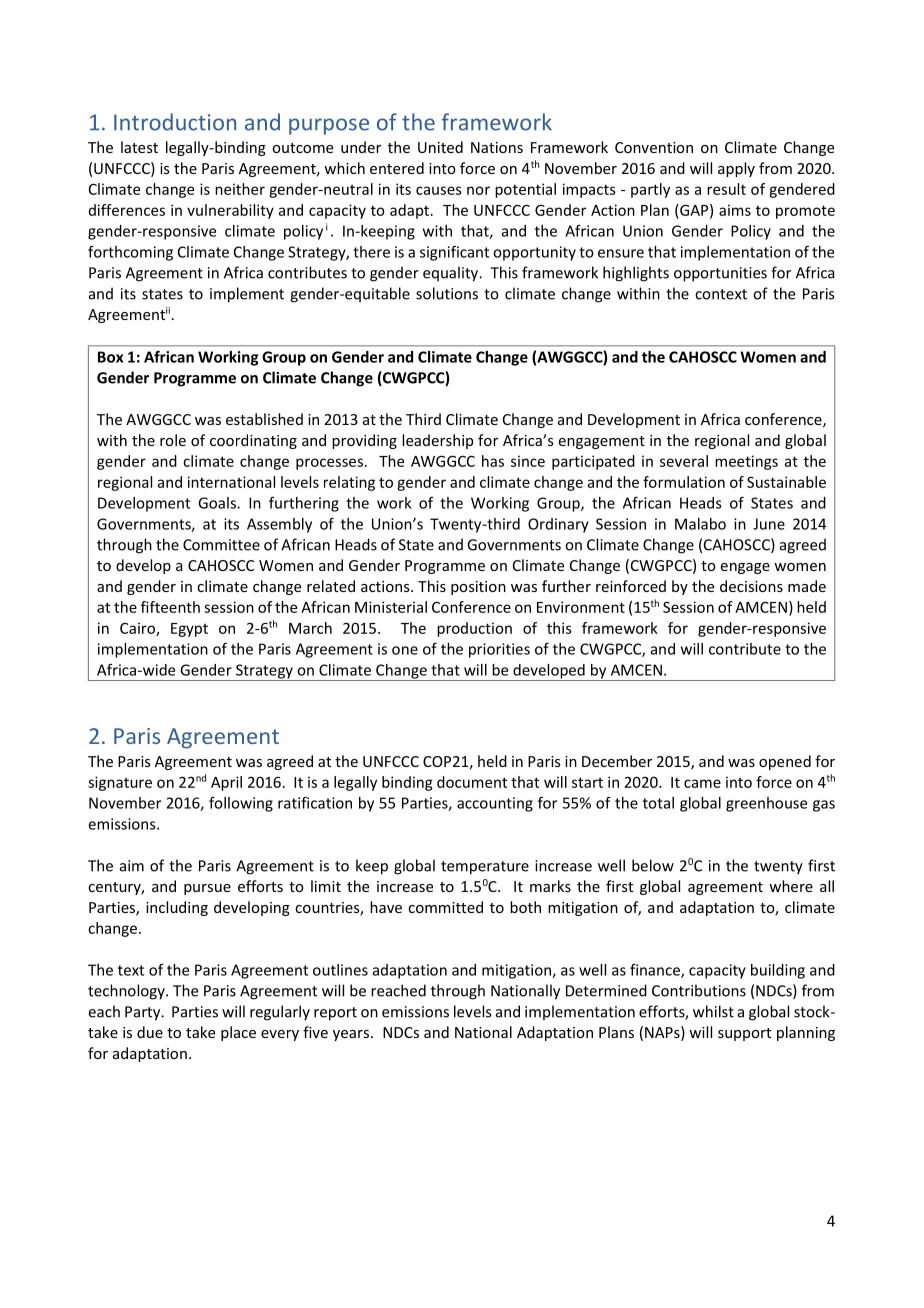 Image resolution: width=924 pixels, height=1308 pixels. I want to click on United, so click(440, 147).
